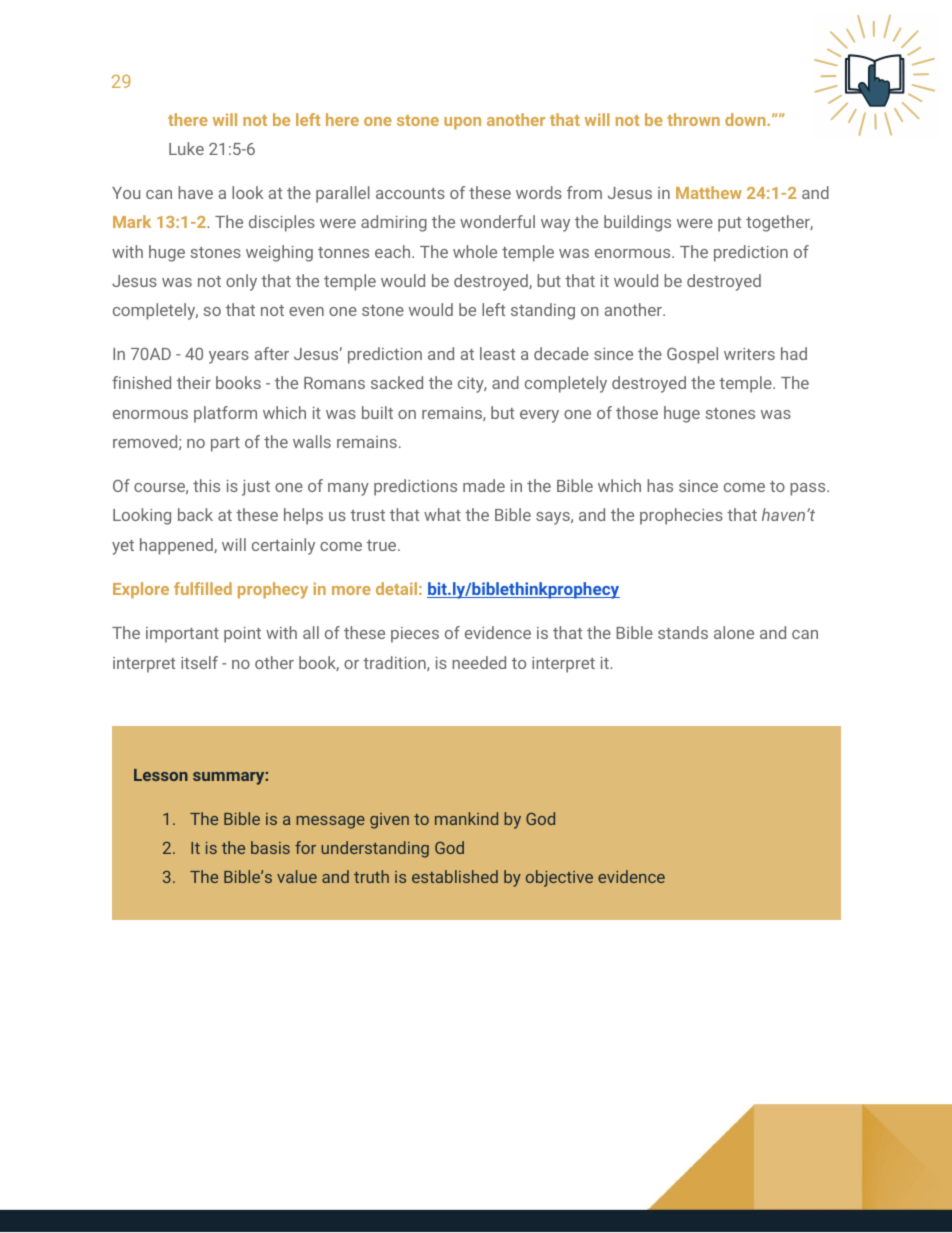 The width and height of the screenshot is (952, 1233). What do you see at coordinates (681, 516) in the screenshot?
I see `prophecies` at bounding box center [681, 516].
